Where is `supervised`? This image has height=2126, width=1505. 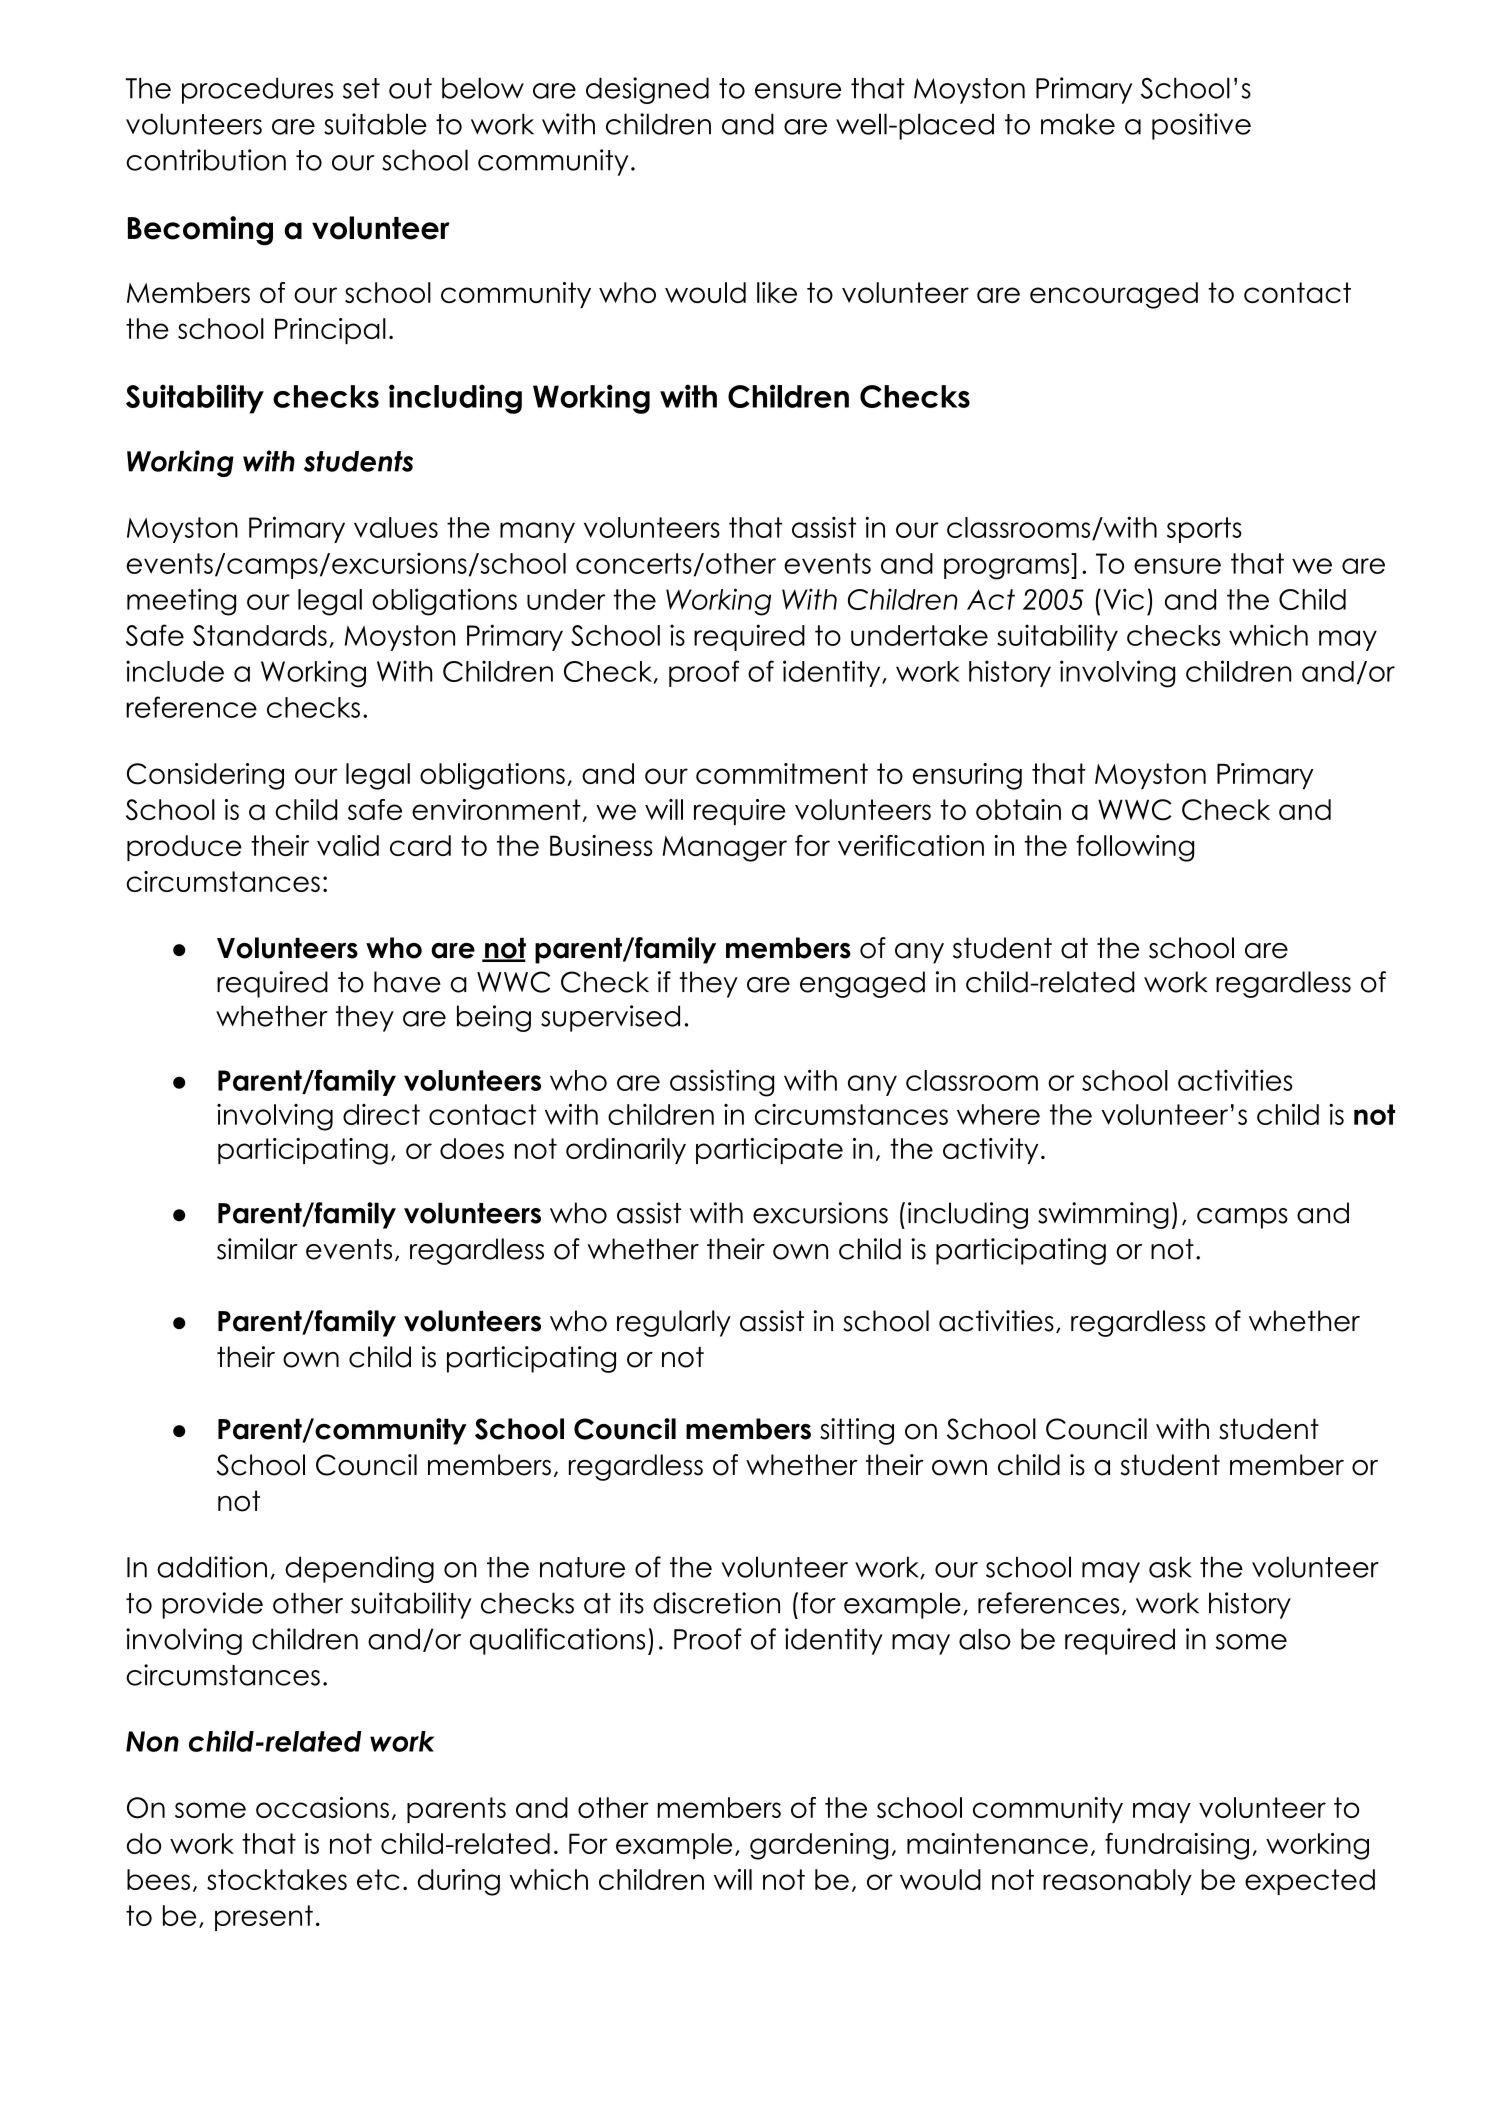 supervised is located at coordinates (610, 1018).
